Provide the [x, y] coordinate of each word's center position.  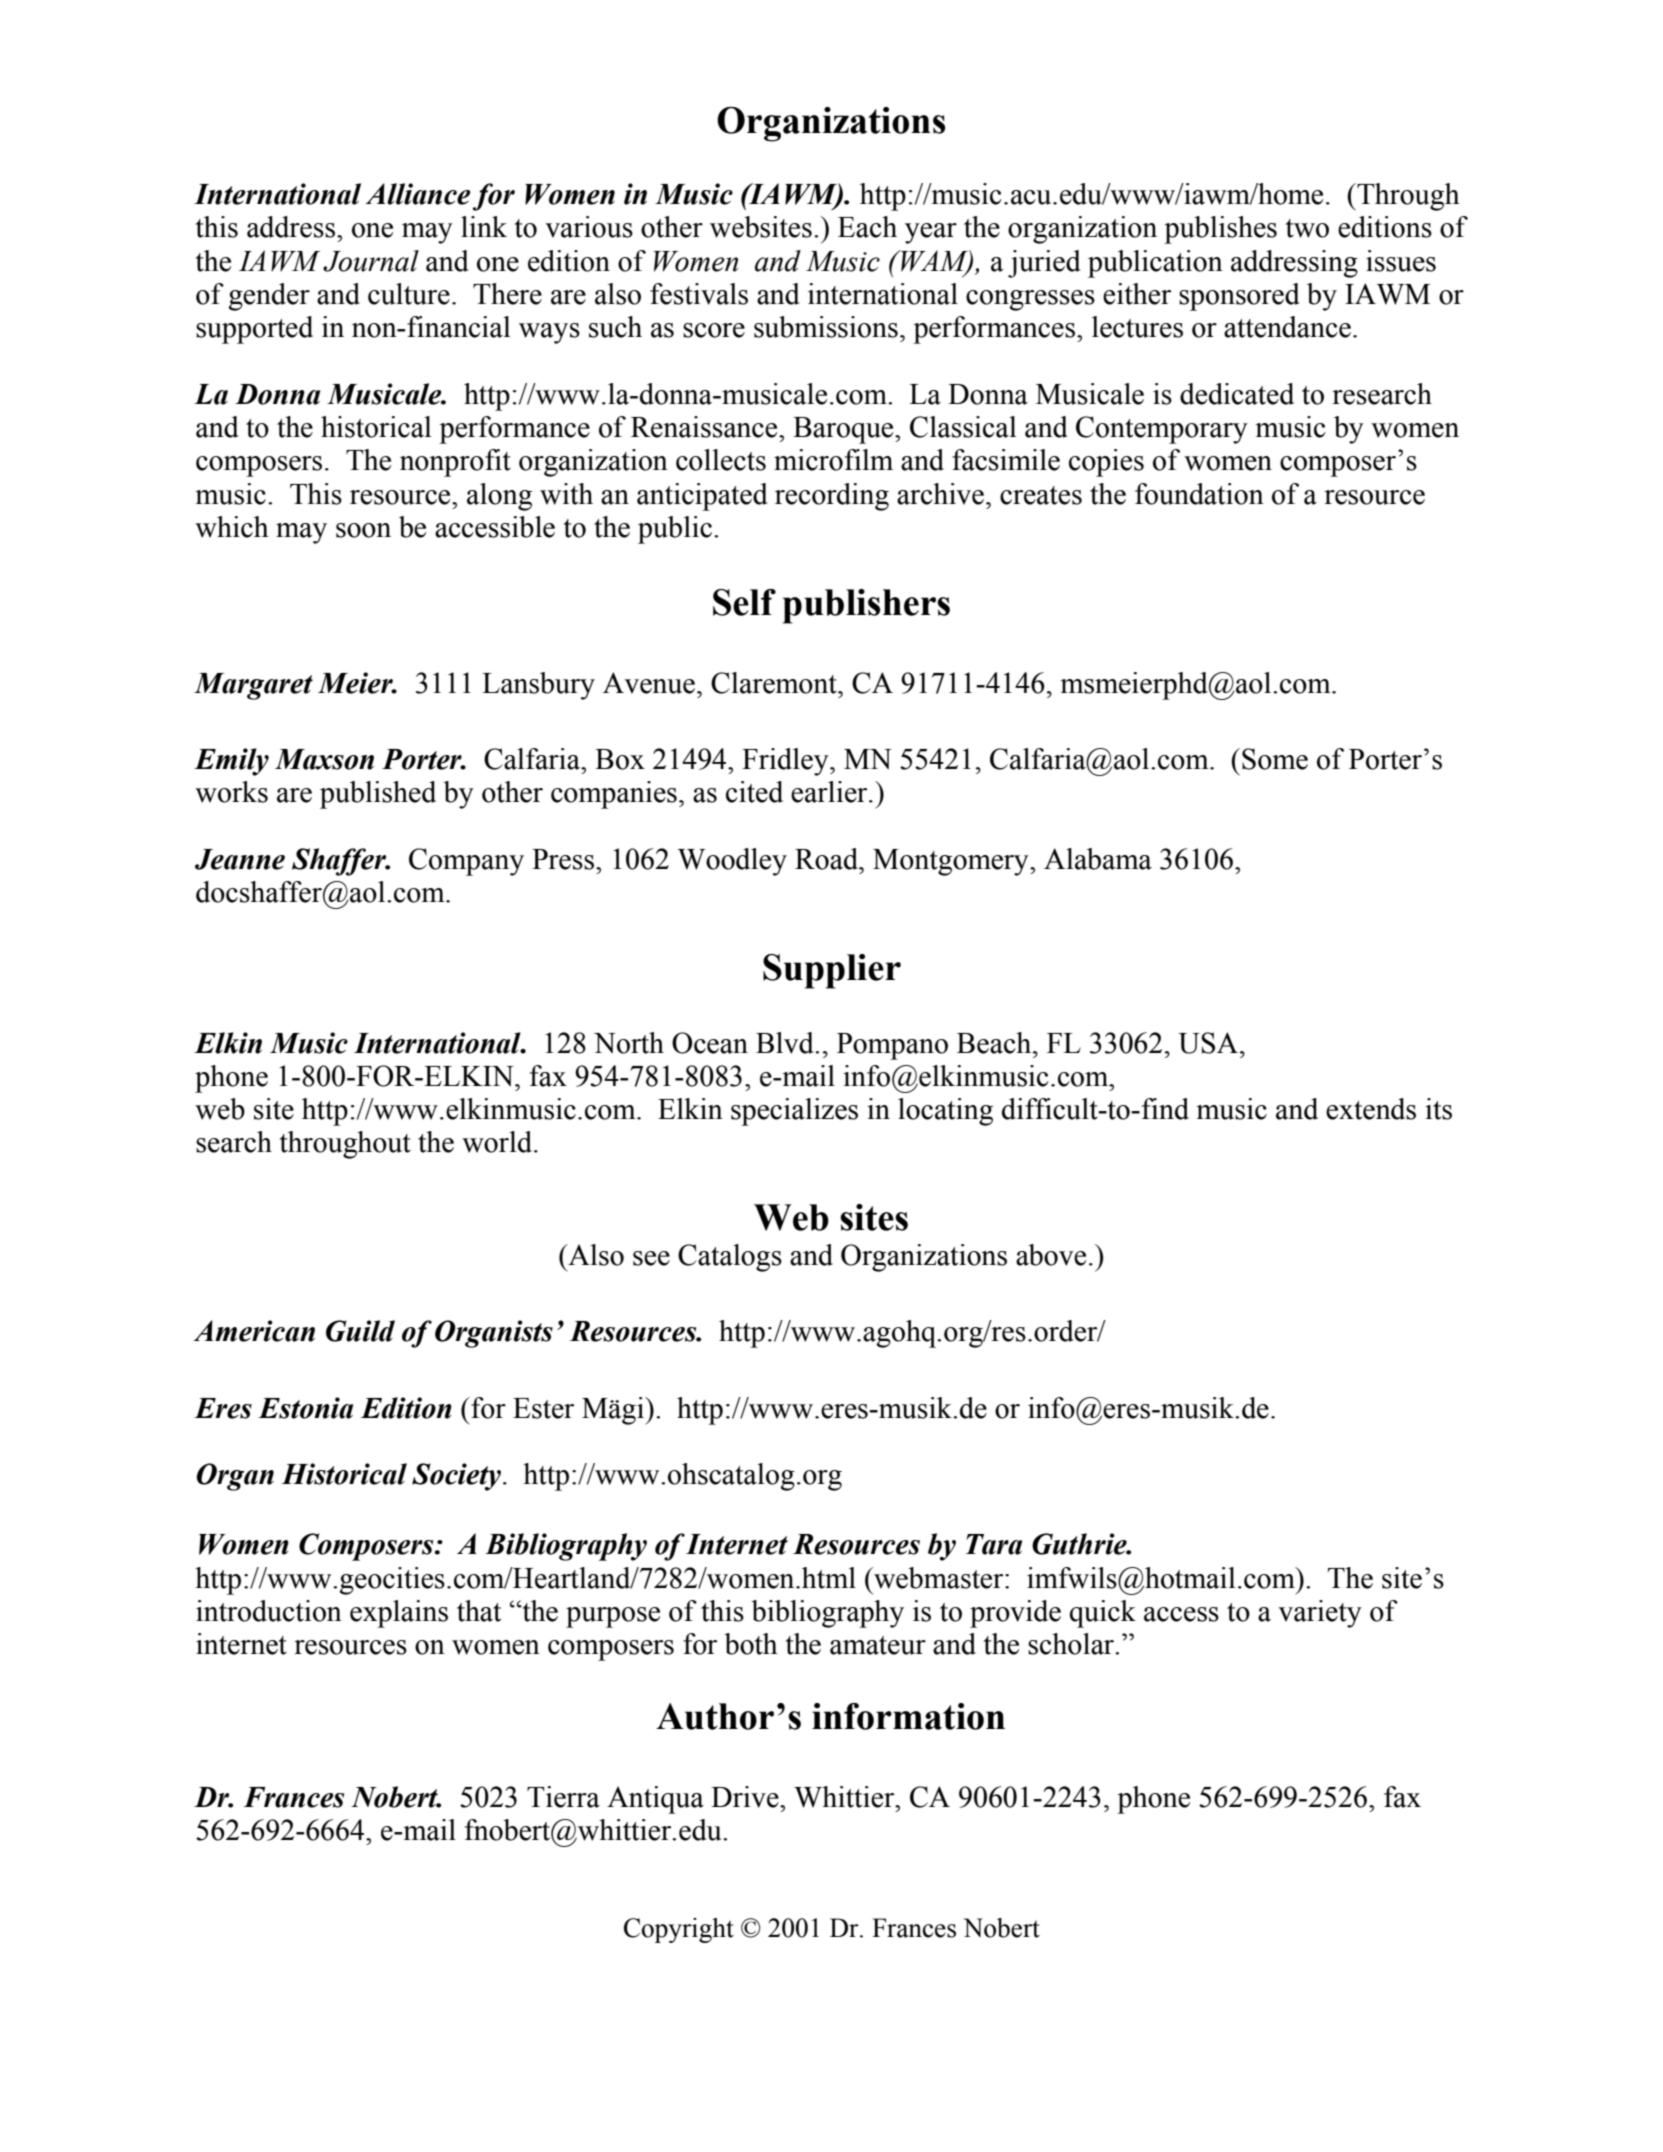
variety [1320, 1614]
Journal [371, 261]
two [1307, 228]
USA [1208, 1043]
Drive [746, 1797]
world [498, 1142]
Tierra [563, 1797]
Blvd [786, 1043]
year [931, 233]
